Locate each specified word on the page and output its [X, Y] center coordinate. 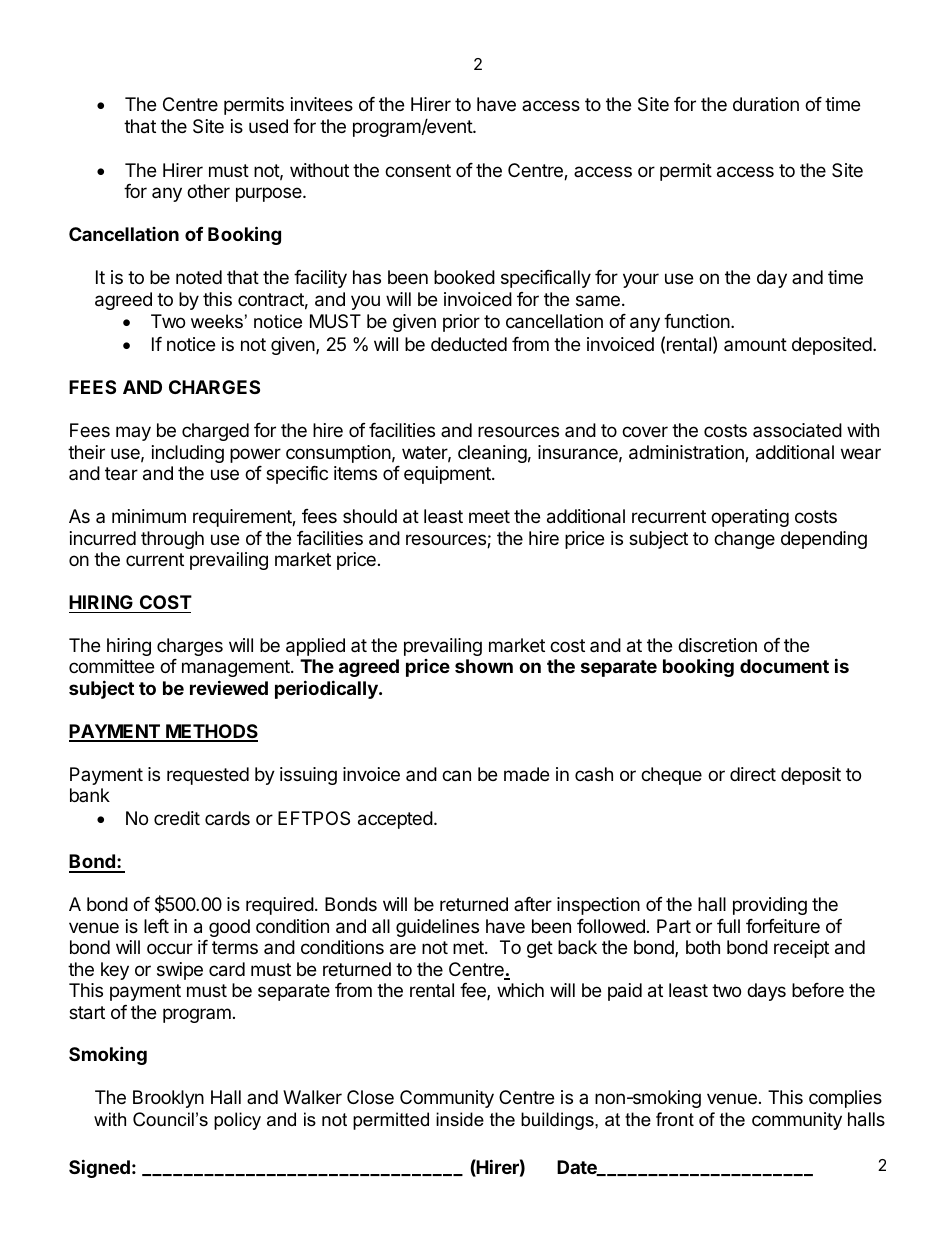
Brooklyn [168, 1099]
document [784, 666]
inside [460, 1119]
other [208, 191]
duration [766, 104]
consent [418, 170]
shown [484, 666]
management [237, 670]
